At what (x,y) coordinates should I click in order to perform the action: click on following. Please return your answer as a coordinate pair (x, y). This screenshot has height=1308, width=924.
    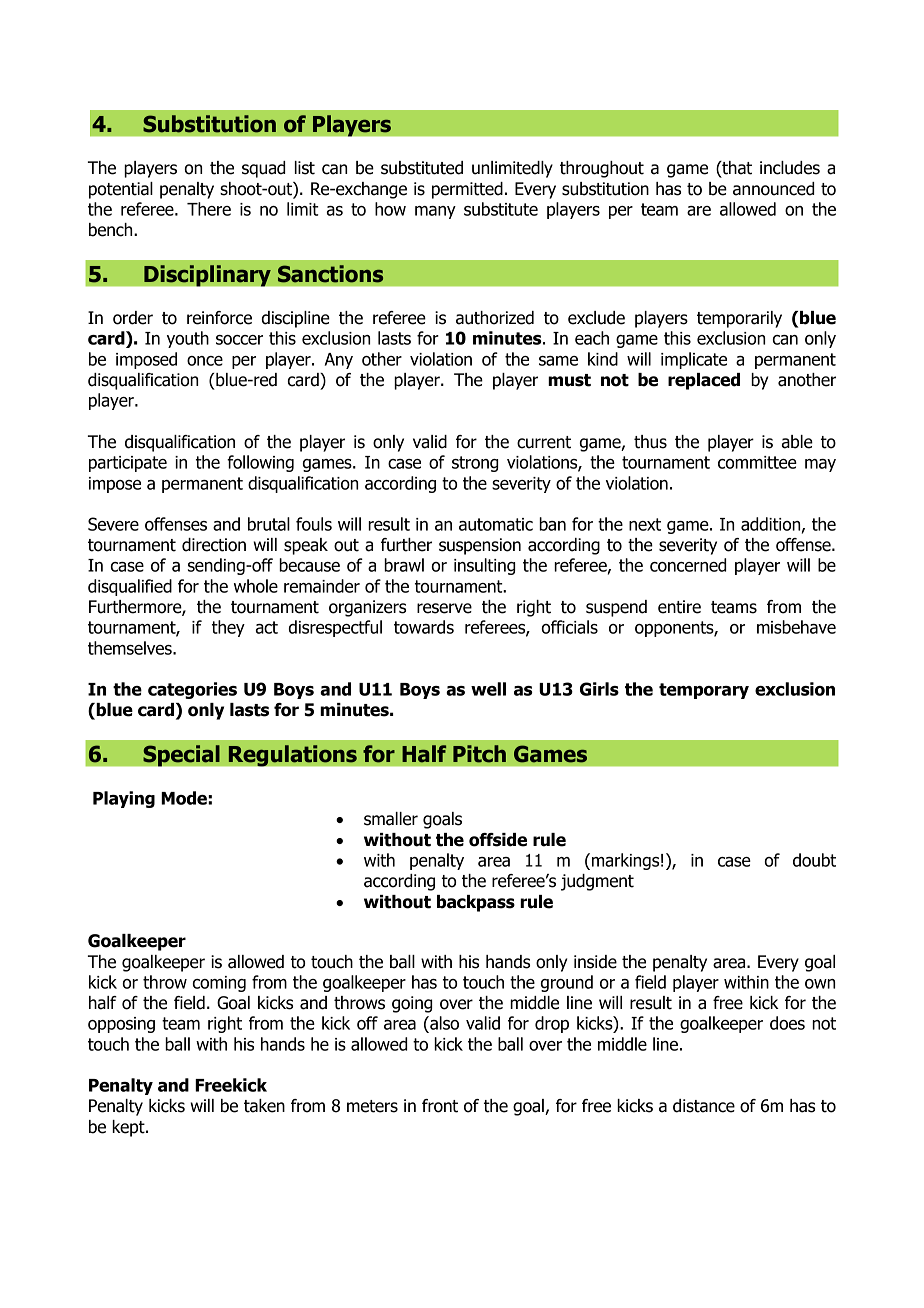
    Looking at the image, I should click on (260, 463).
